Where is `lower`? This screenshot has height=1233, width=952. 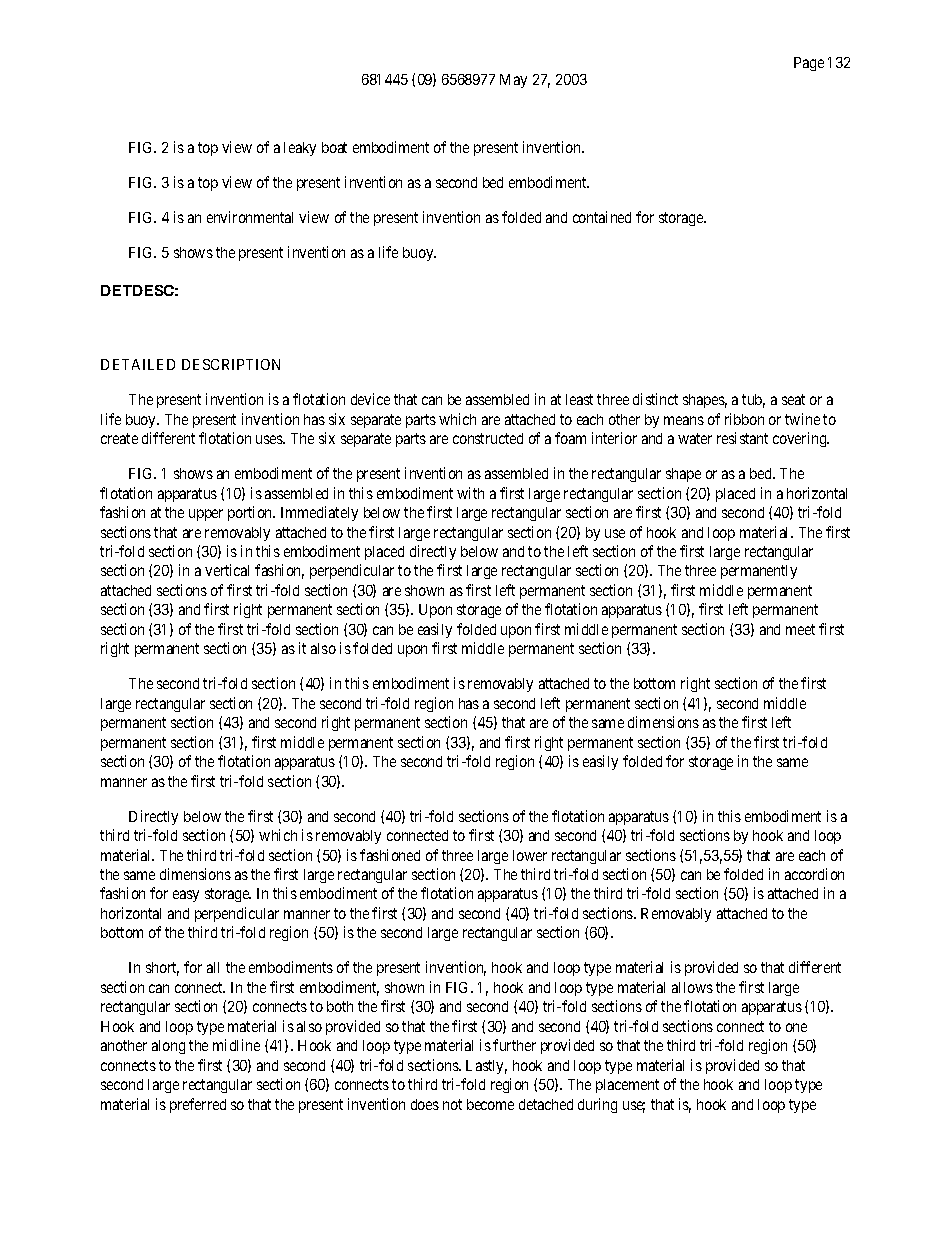 lower is located at coordinates (530, 855).
